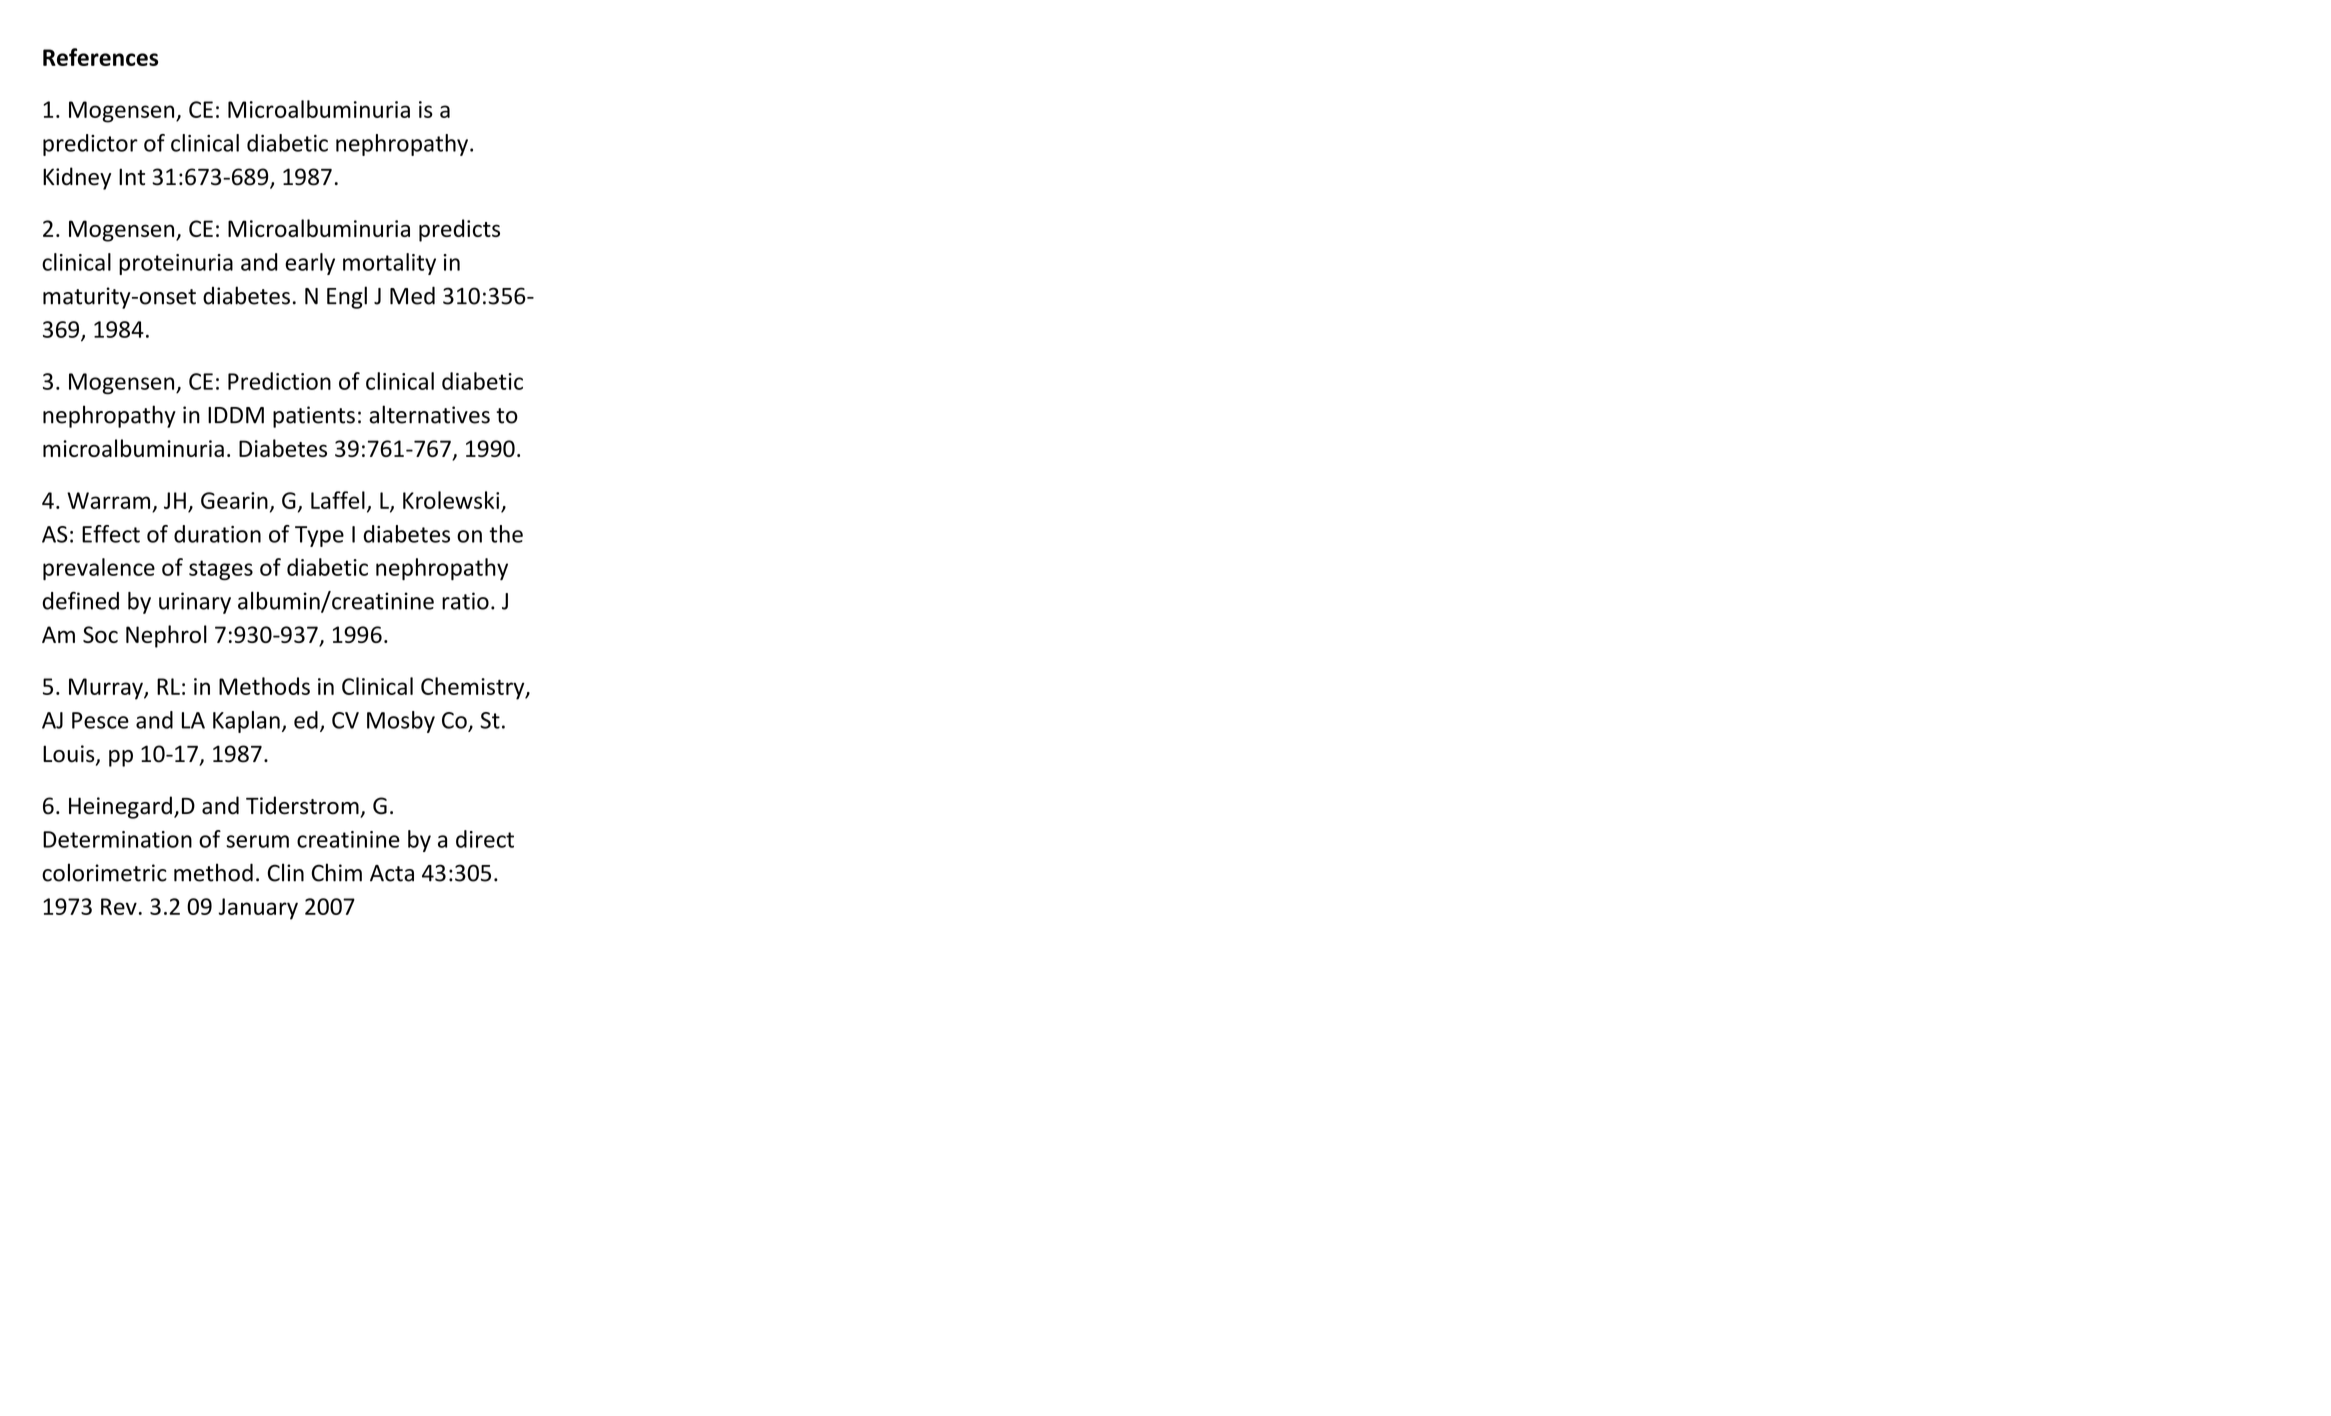  I want to click on colorimetric, so click(104, 872).
